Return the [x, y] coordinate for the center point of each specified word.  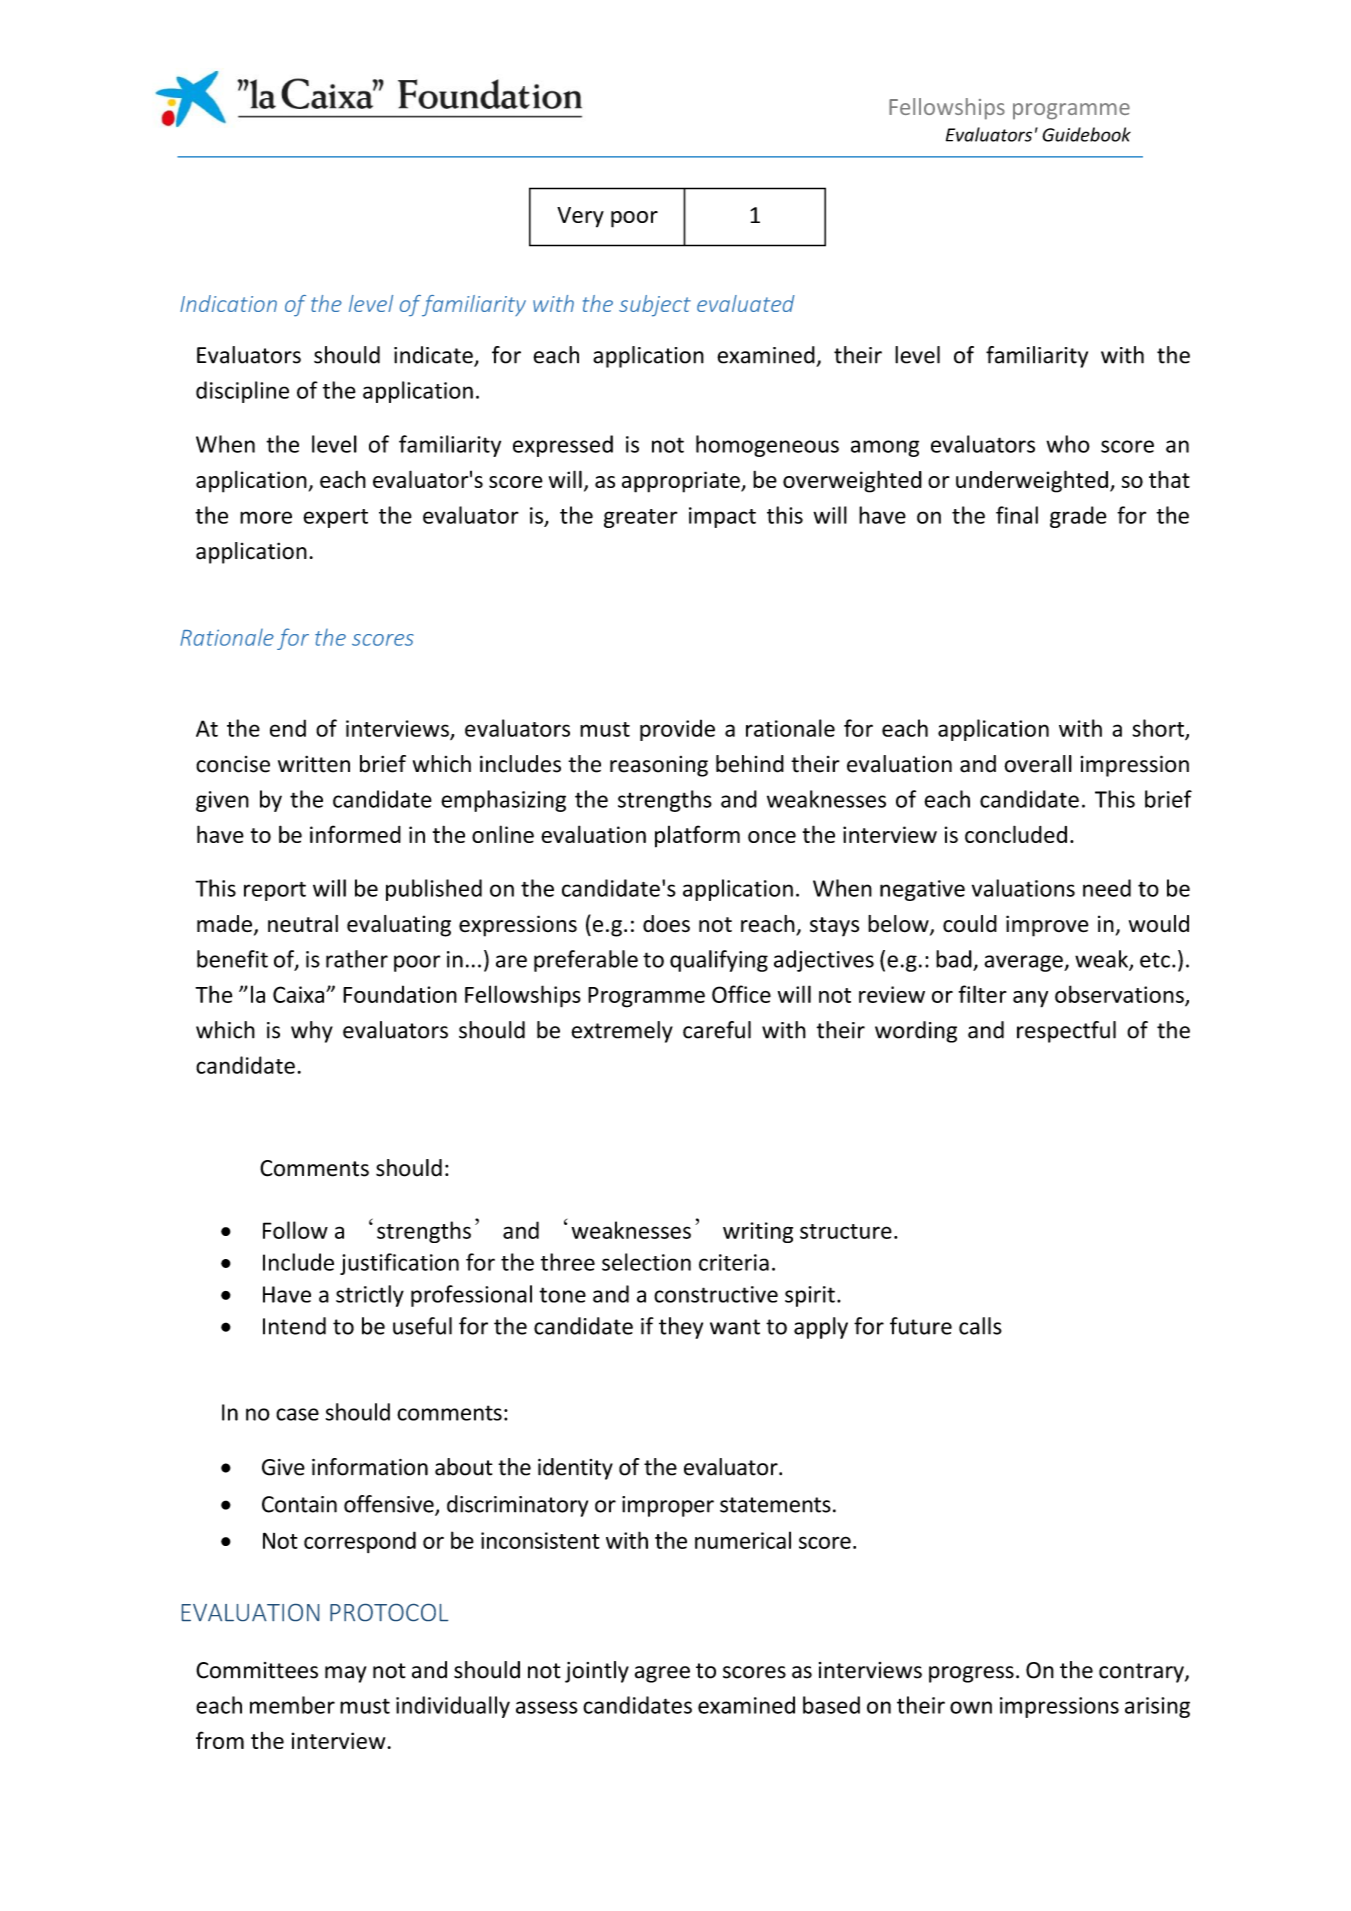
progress [971, 1674]
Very [580, 217]
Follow [295, 1230]
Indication [228, 303]
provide [677, 730]
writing [758, 1232]
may [345, 1674]
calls [980, 1326]
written [314, 764]
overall [1038, 764]
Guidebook [1086, 134]
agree [662, 1674]
